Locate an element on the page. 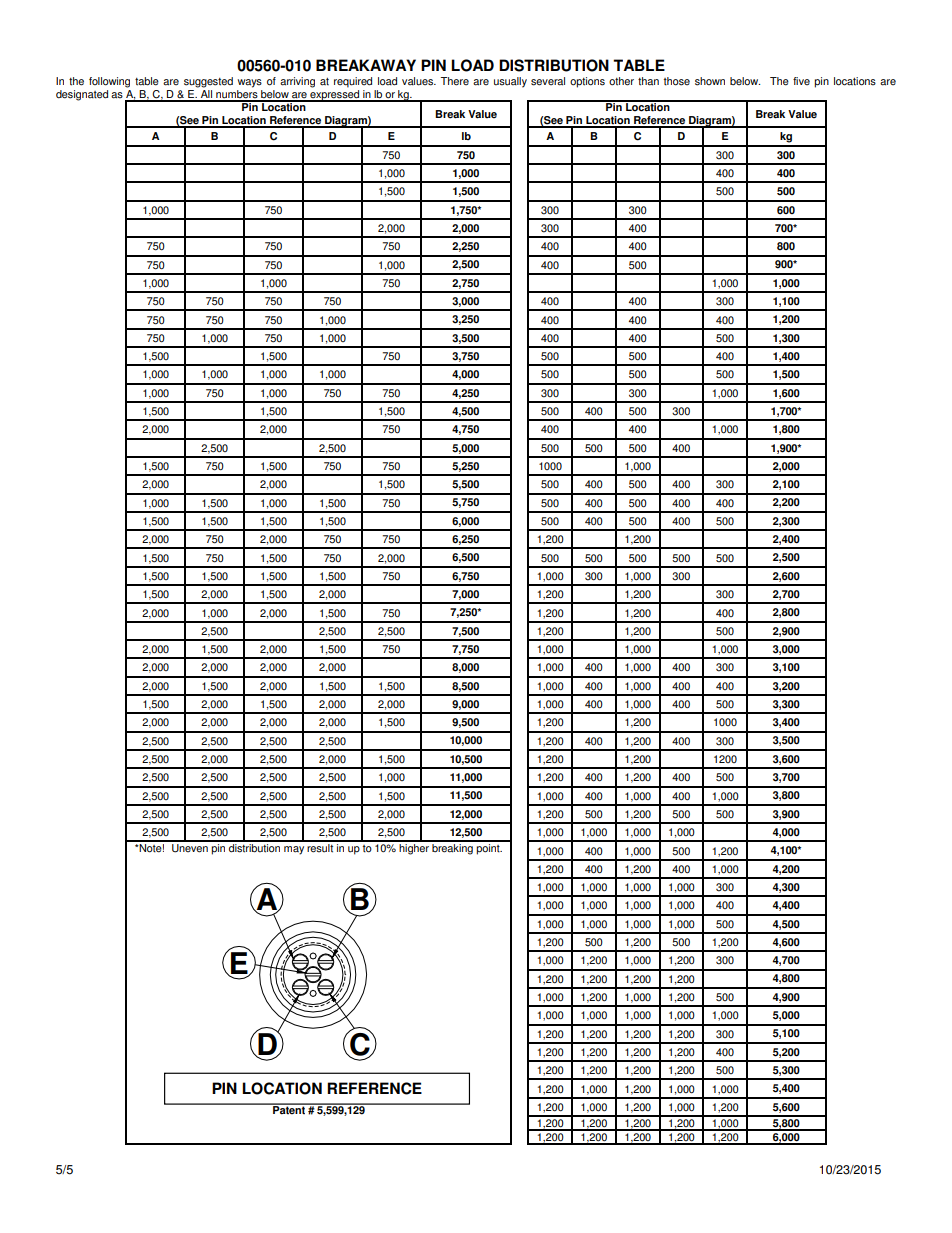 This page has height=1233, width=952. may is located at coordinates (294, 850).
